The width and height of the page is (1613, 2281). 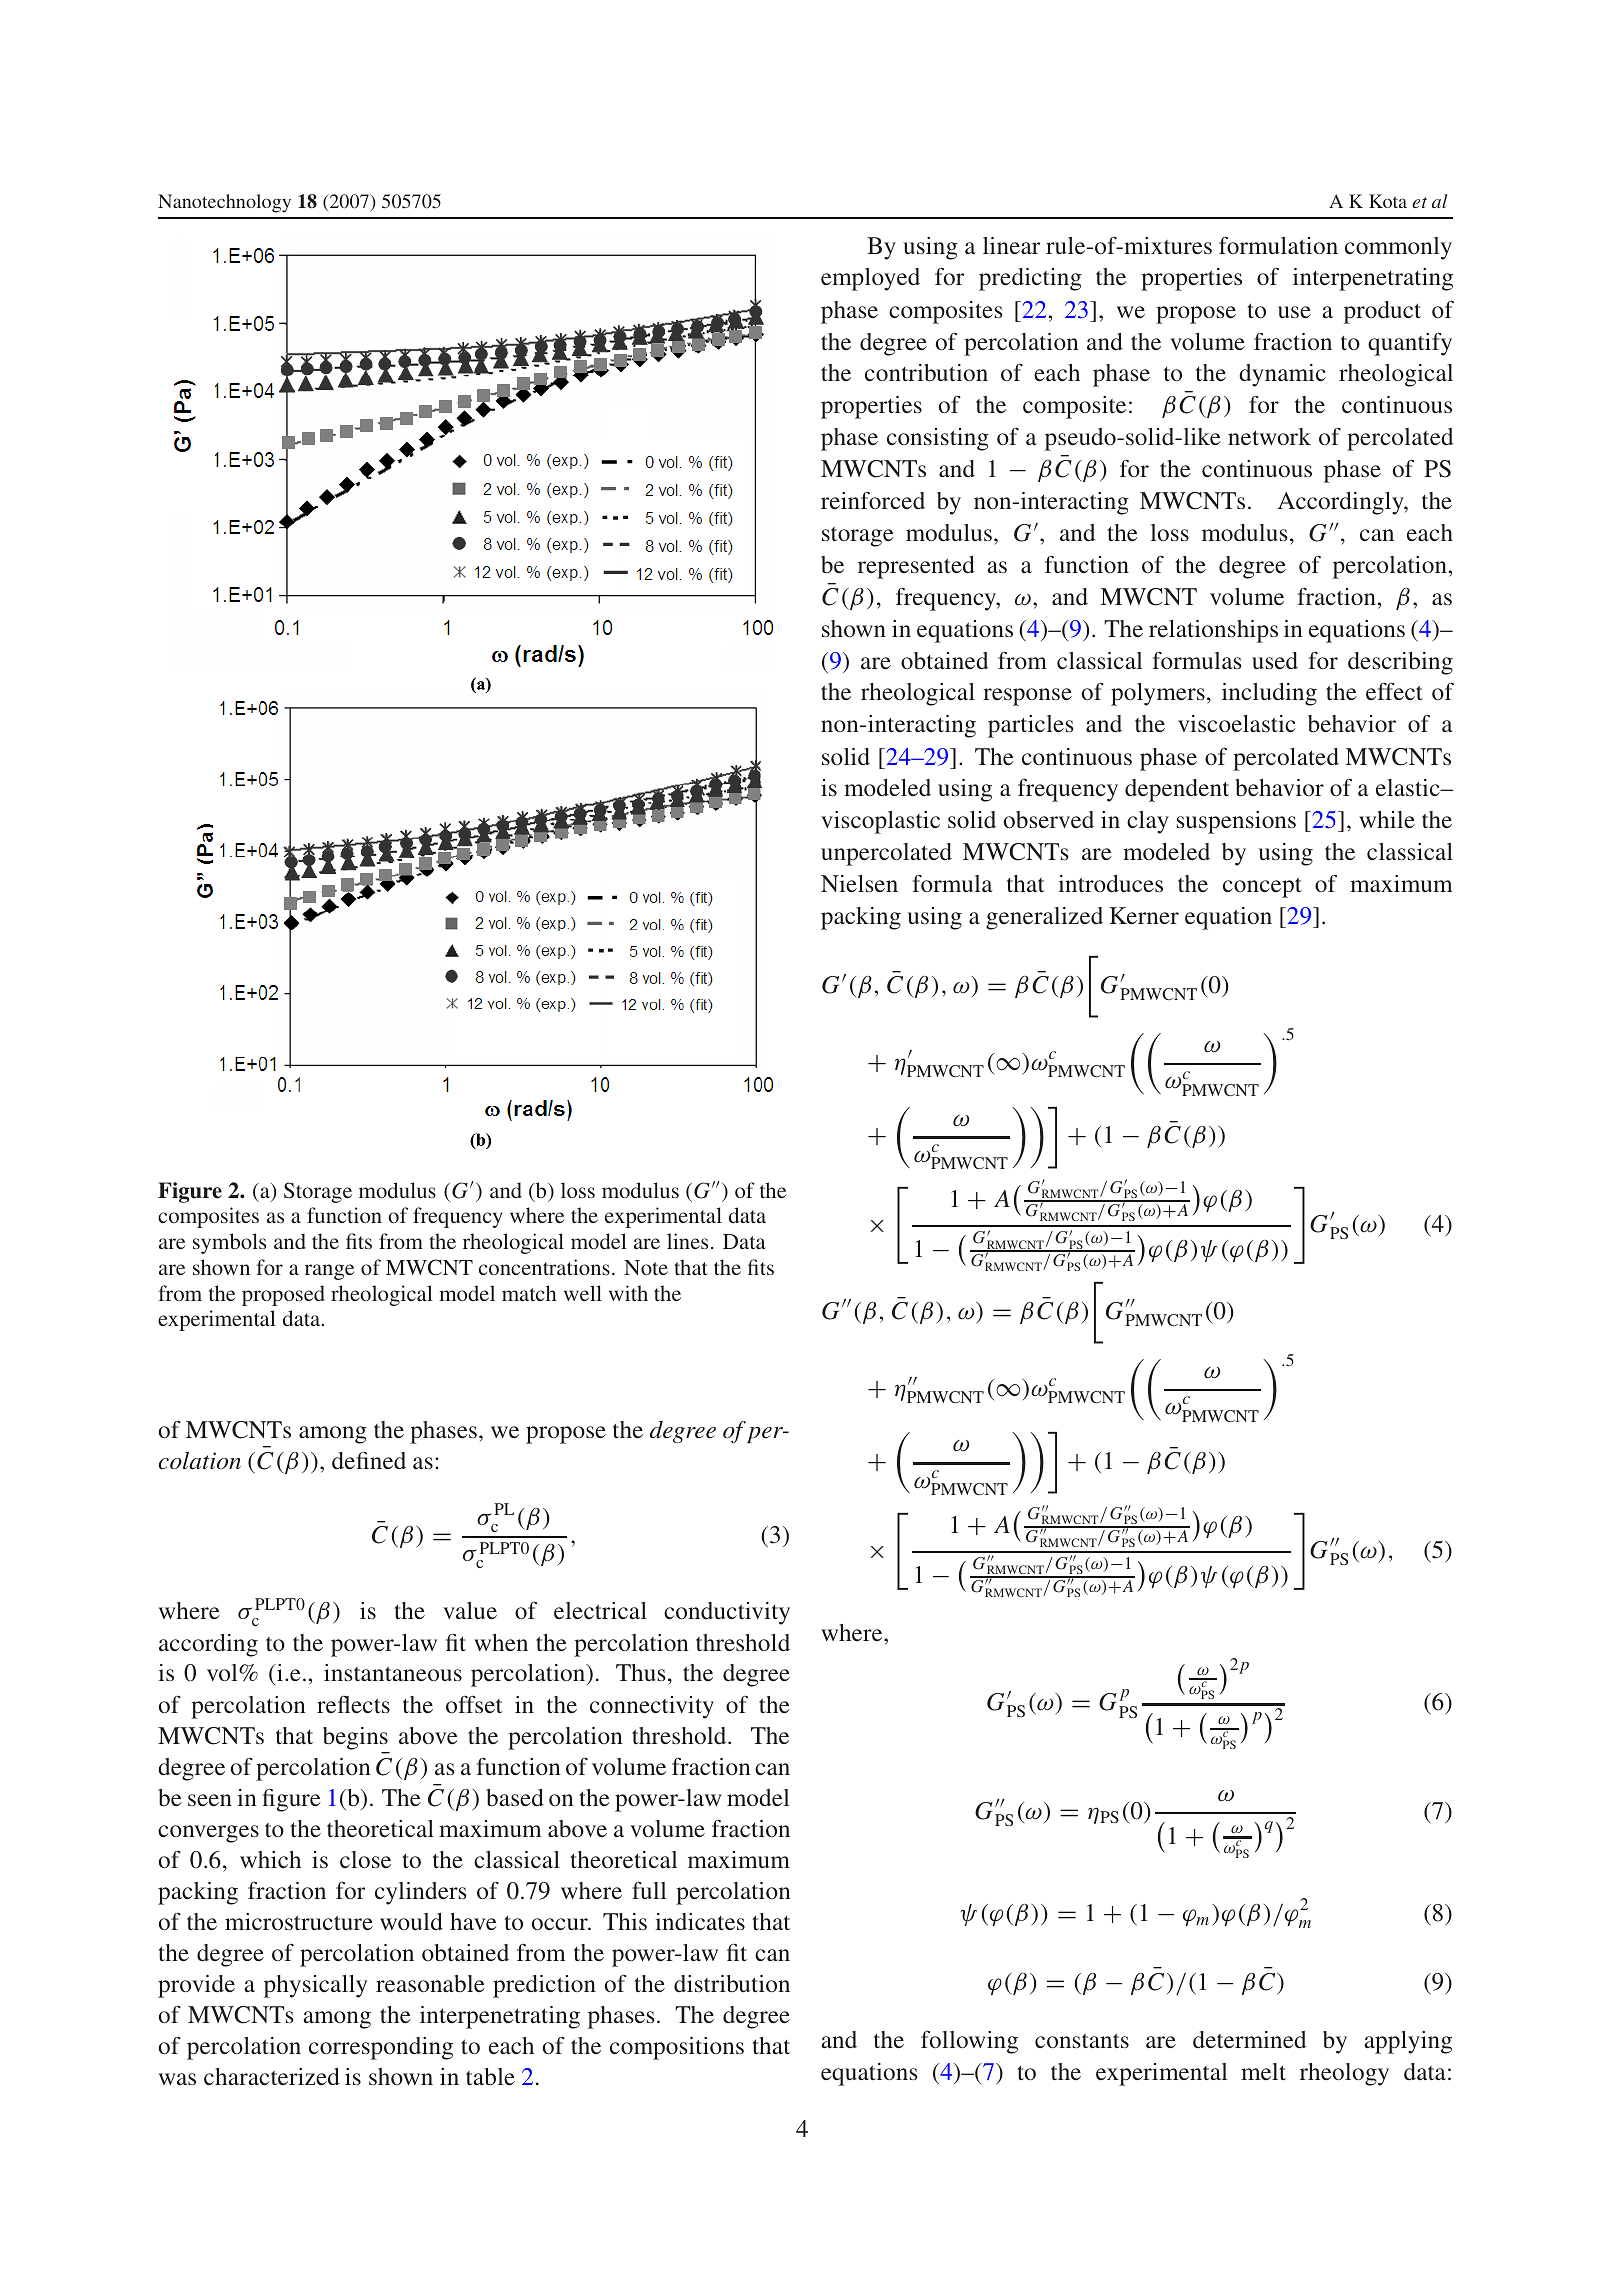 What do you see at coordinates (315, 1986) in the page?
I see `physically` at bounding box center [315, 1986].
